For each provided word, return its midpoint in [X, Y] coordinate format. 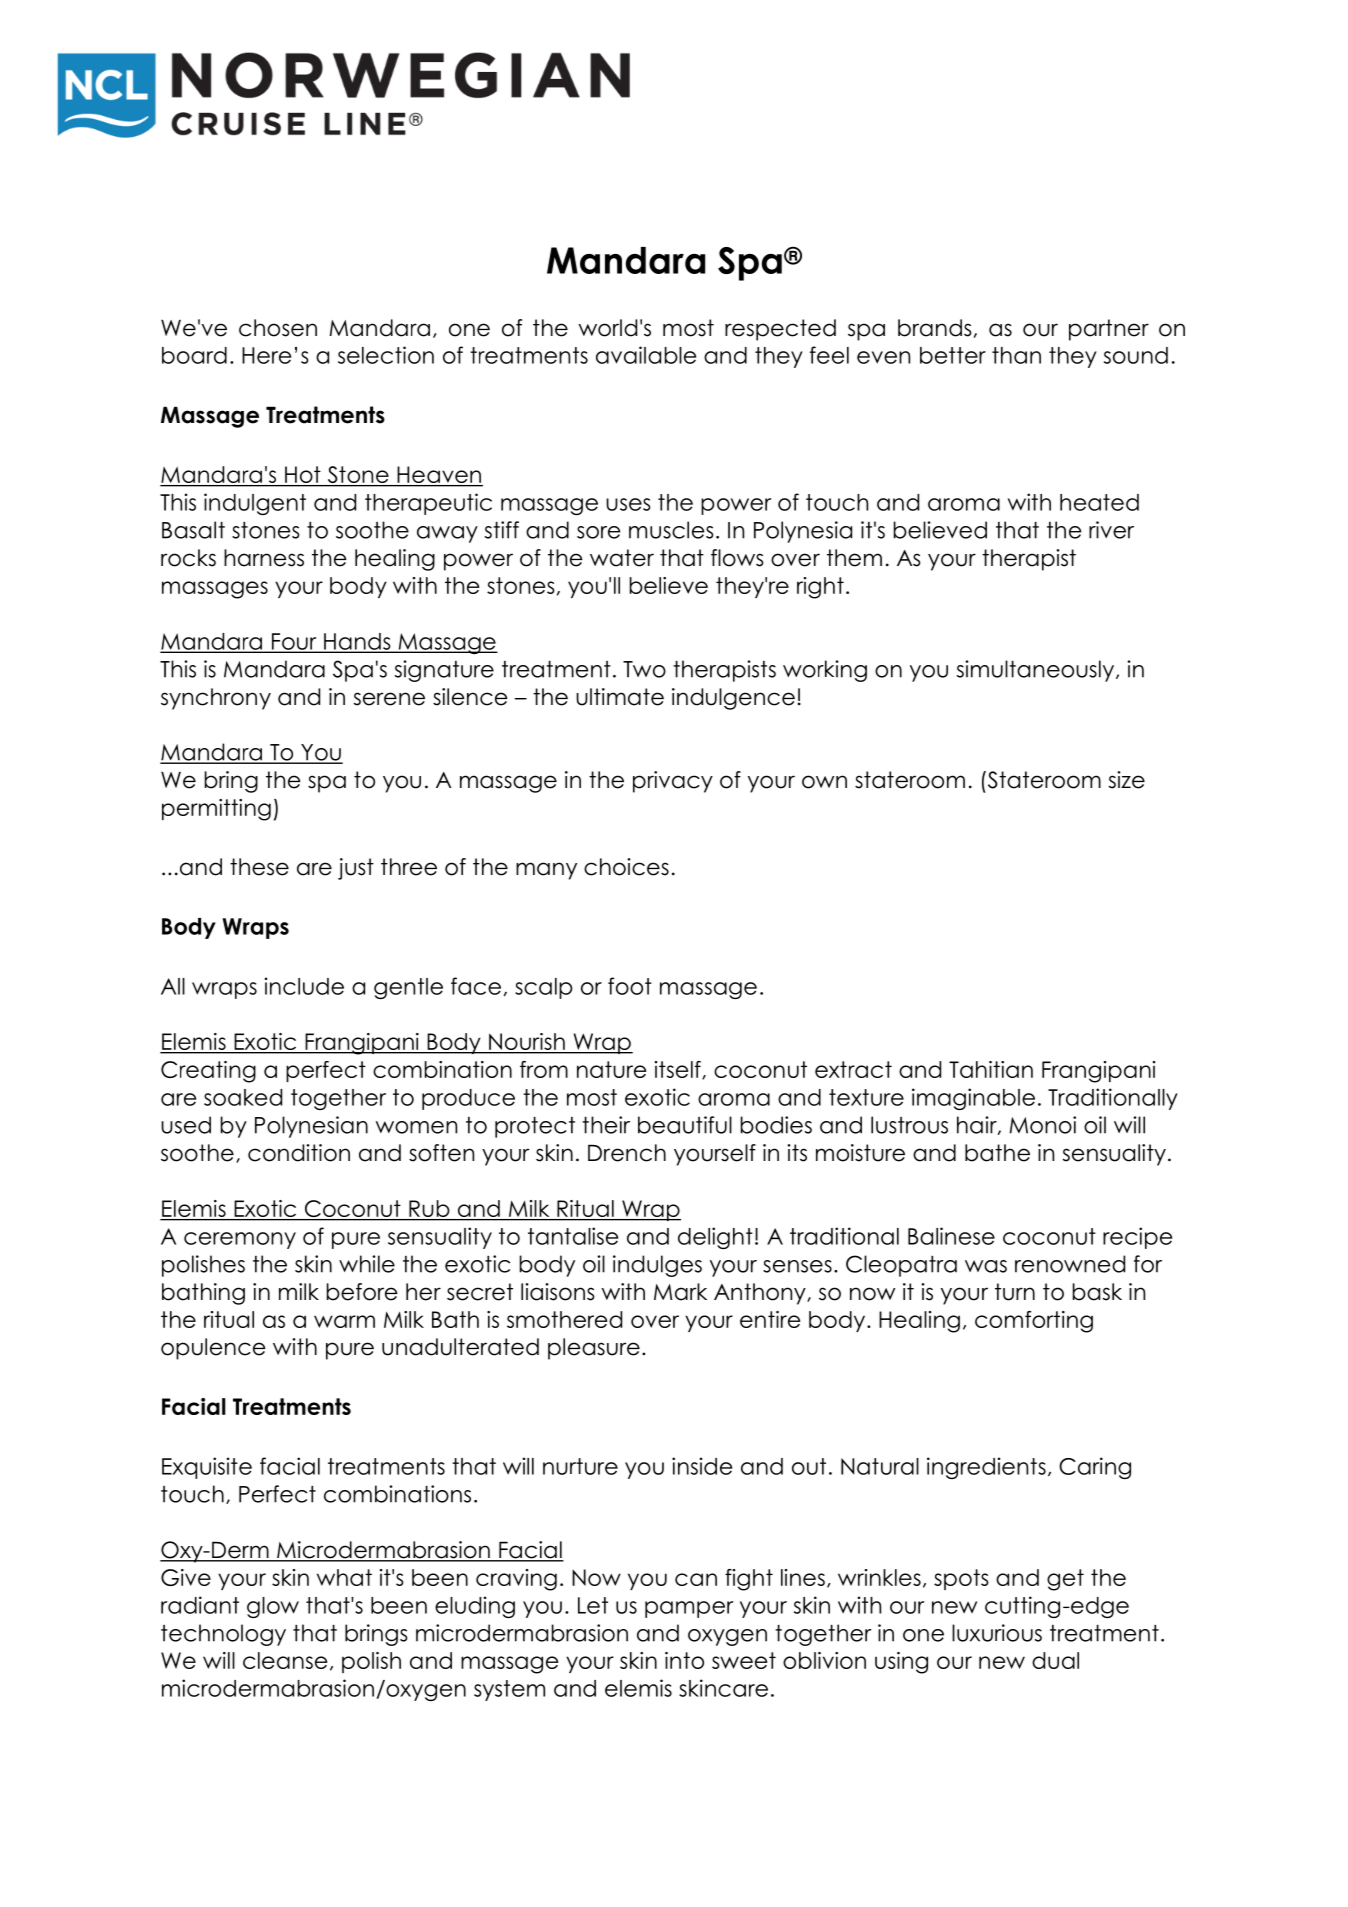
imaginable [973, 1099]
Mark [680, 1292]
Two [644, 669]
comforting [1034, 1322]
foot [630, 986]
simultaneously [1037, 671]
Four [294, 642]
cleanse [285, 1660]
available [646, 355]
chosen [278, 328]
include [304, 986]
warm [344, 1321]
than [1016, 355]
